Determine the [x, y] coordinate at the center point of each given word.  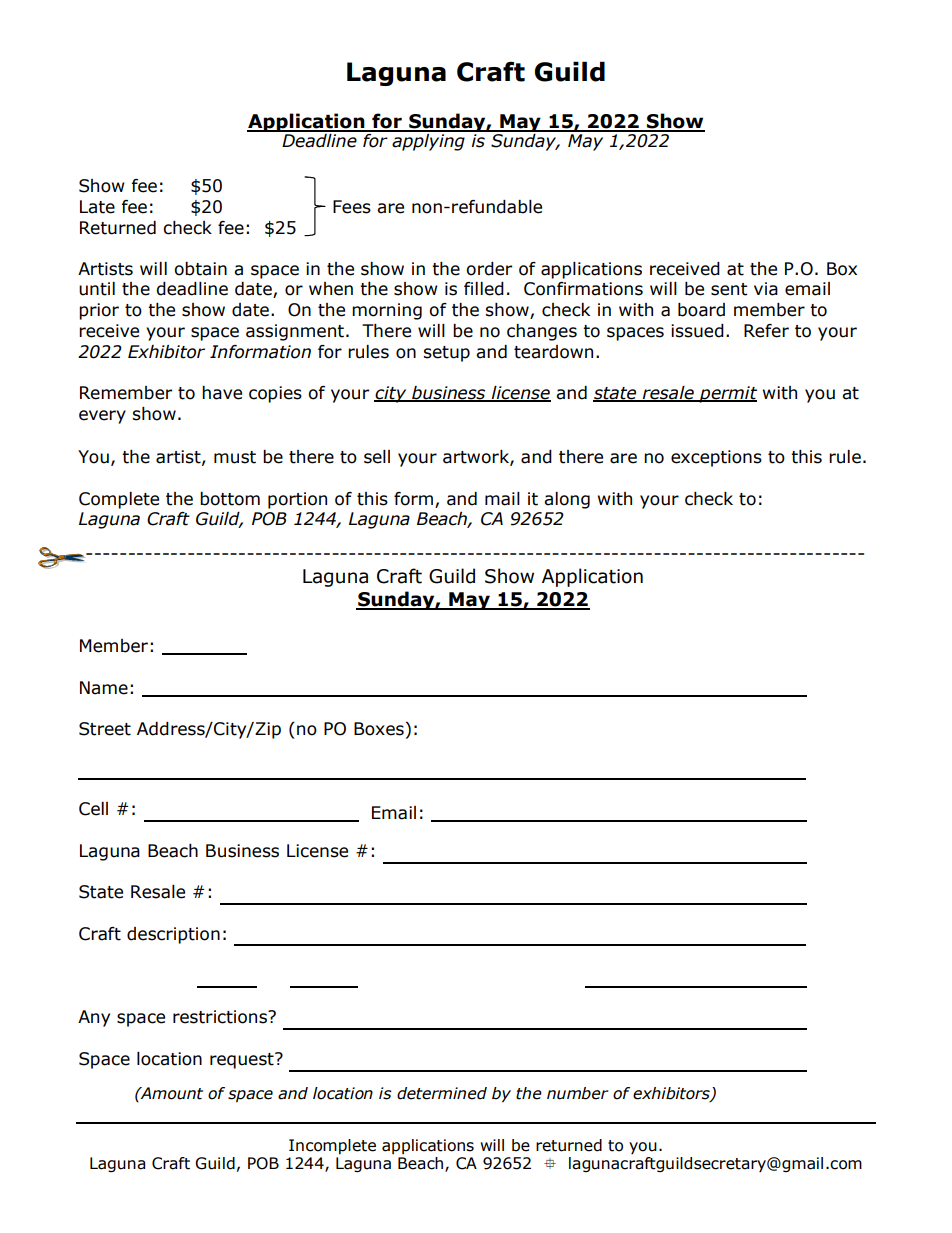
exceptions [716, 458]
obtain [200, 269]
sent [729, 289]
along [567, 500]
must [235, 457]
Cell [93, 809]
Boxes [379, 729]
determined [442, 1093]
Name [104, 688]
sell [377, 457]
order [489, 269]
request [243, 1060]
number [577, 1093]
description [173, 935]
